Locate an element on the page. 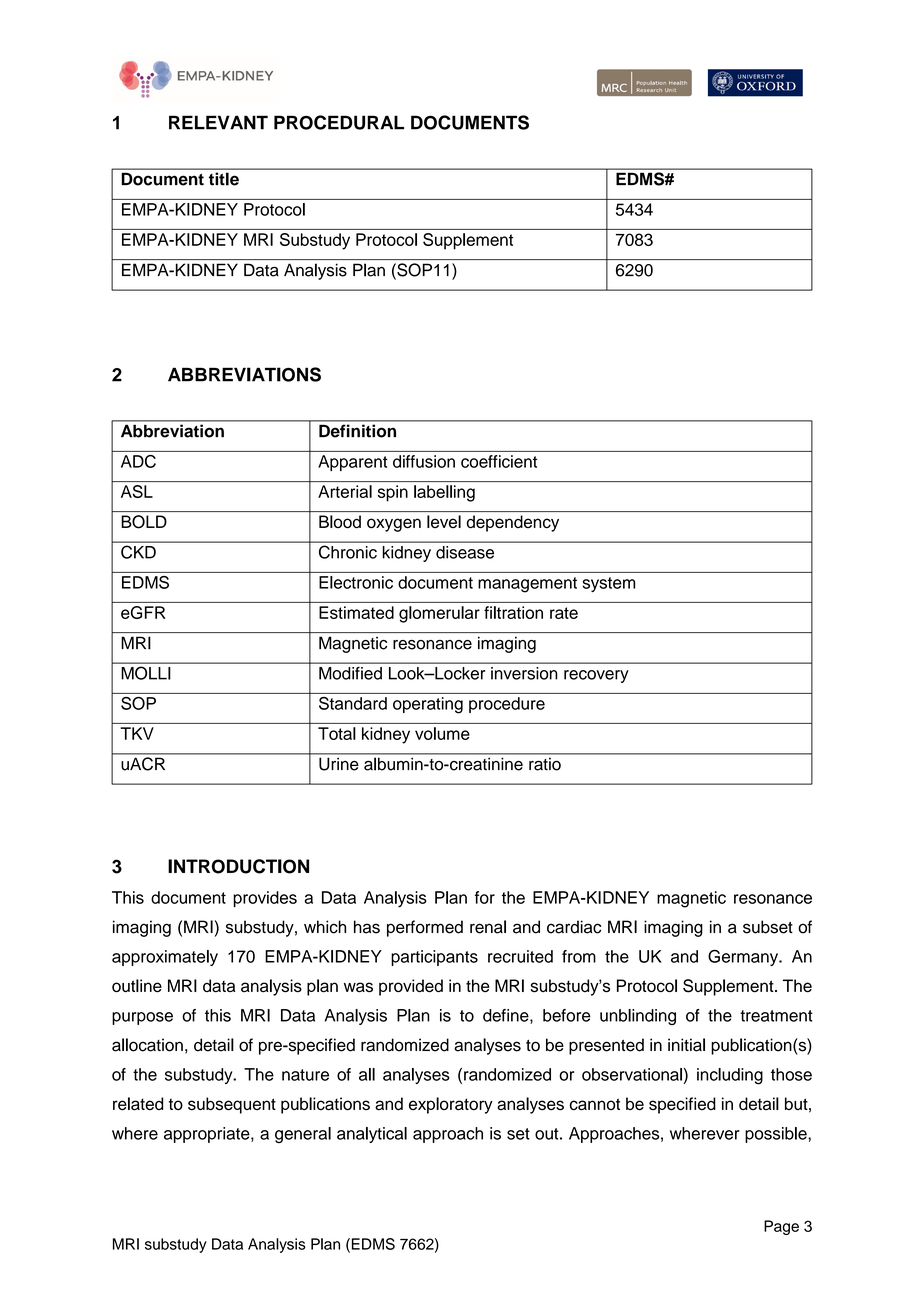 This document has width=924, height=1308. operating is located at coordinates (428, 705).
